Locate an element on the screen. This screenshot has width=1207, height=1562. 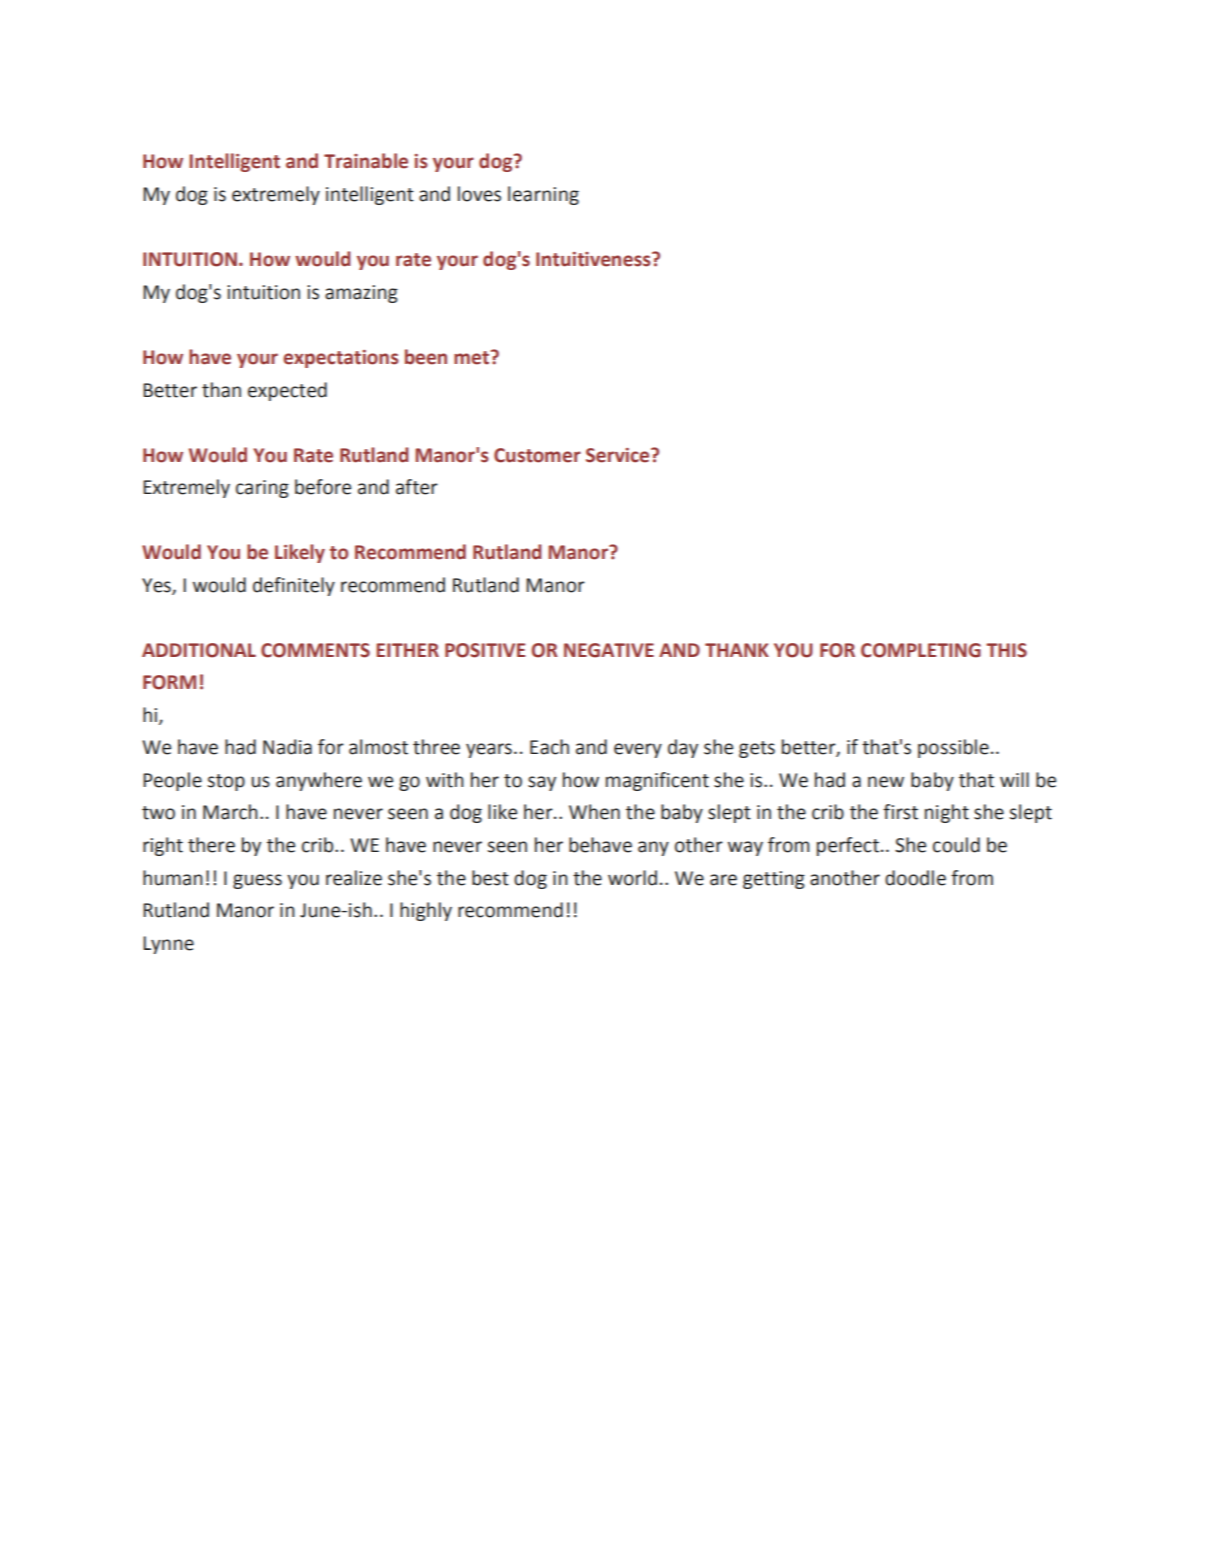
learning is located at coordinates (543, 195).
